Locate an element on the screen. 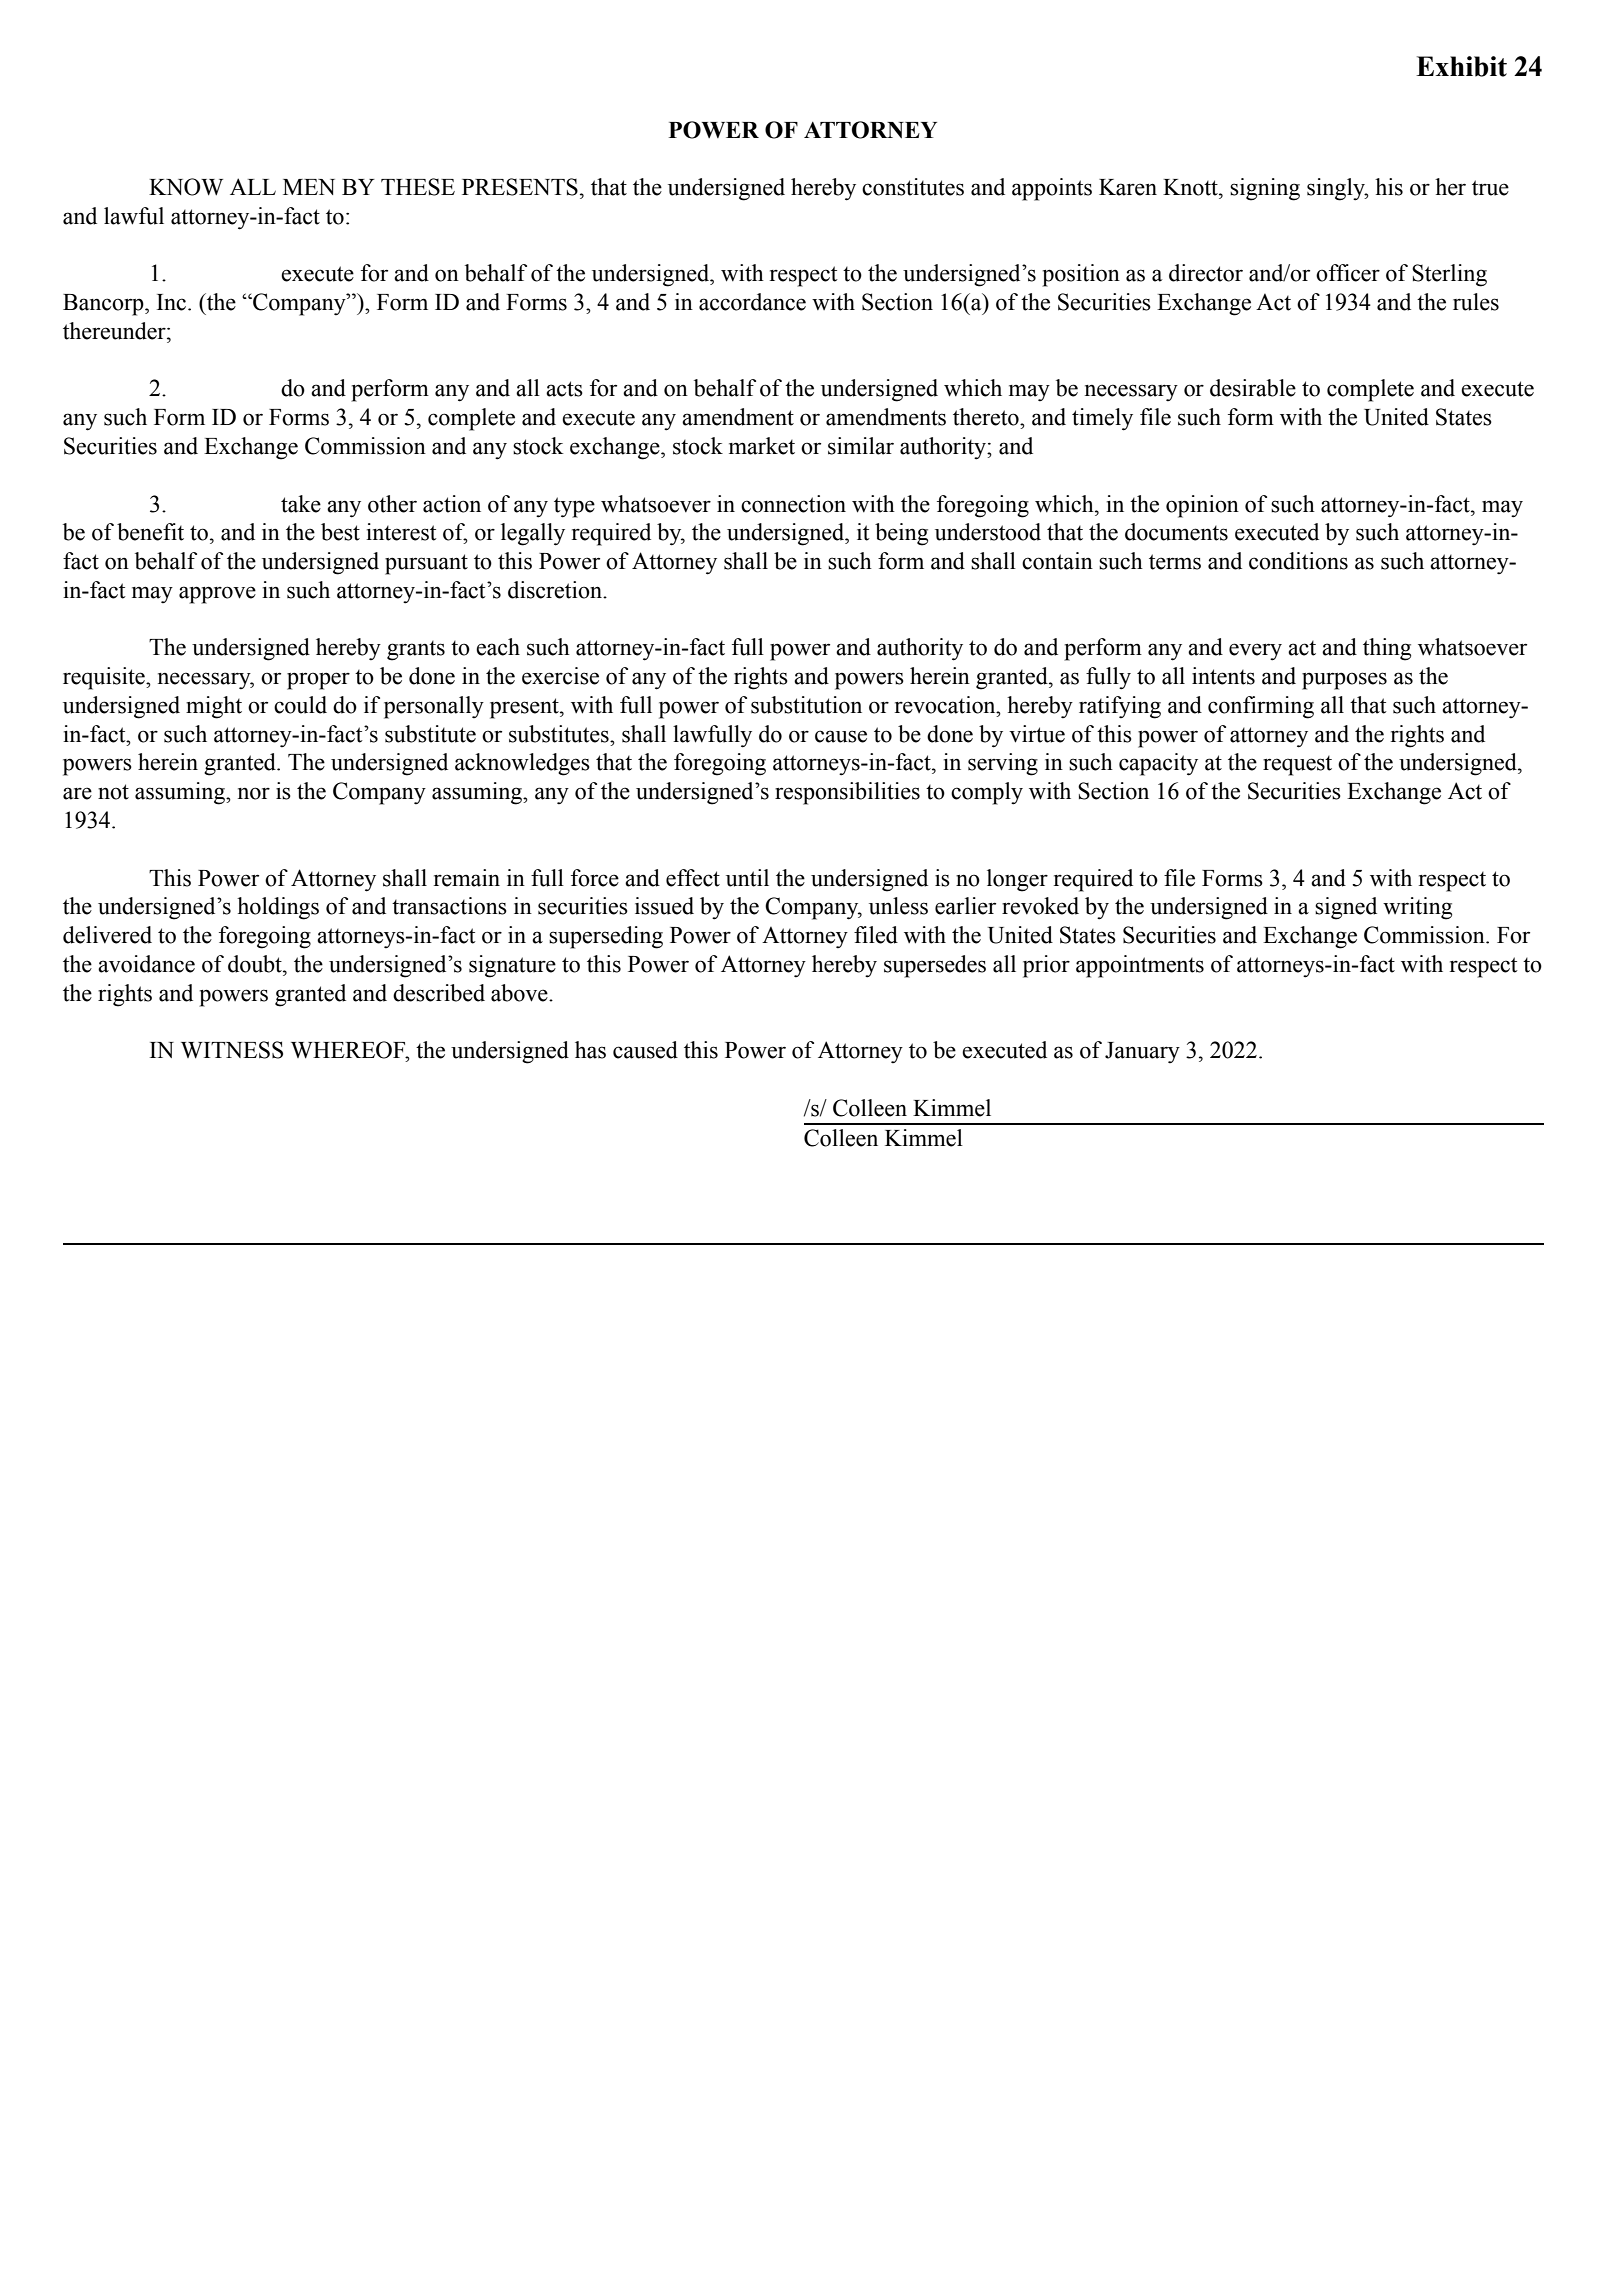 Image resolution: width=1606 pixels, height=2272 pixels. January is located at coordinates (1142, 1052).
